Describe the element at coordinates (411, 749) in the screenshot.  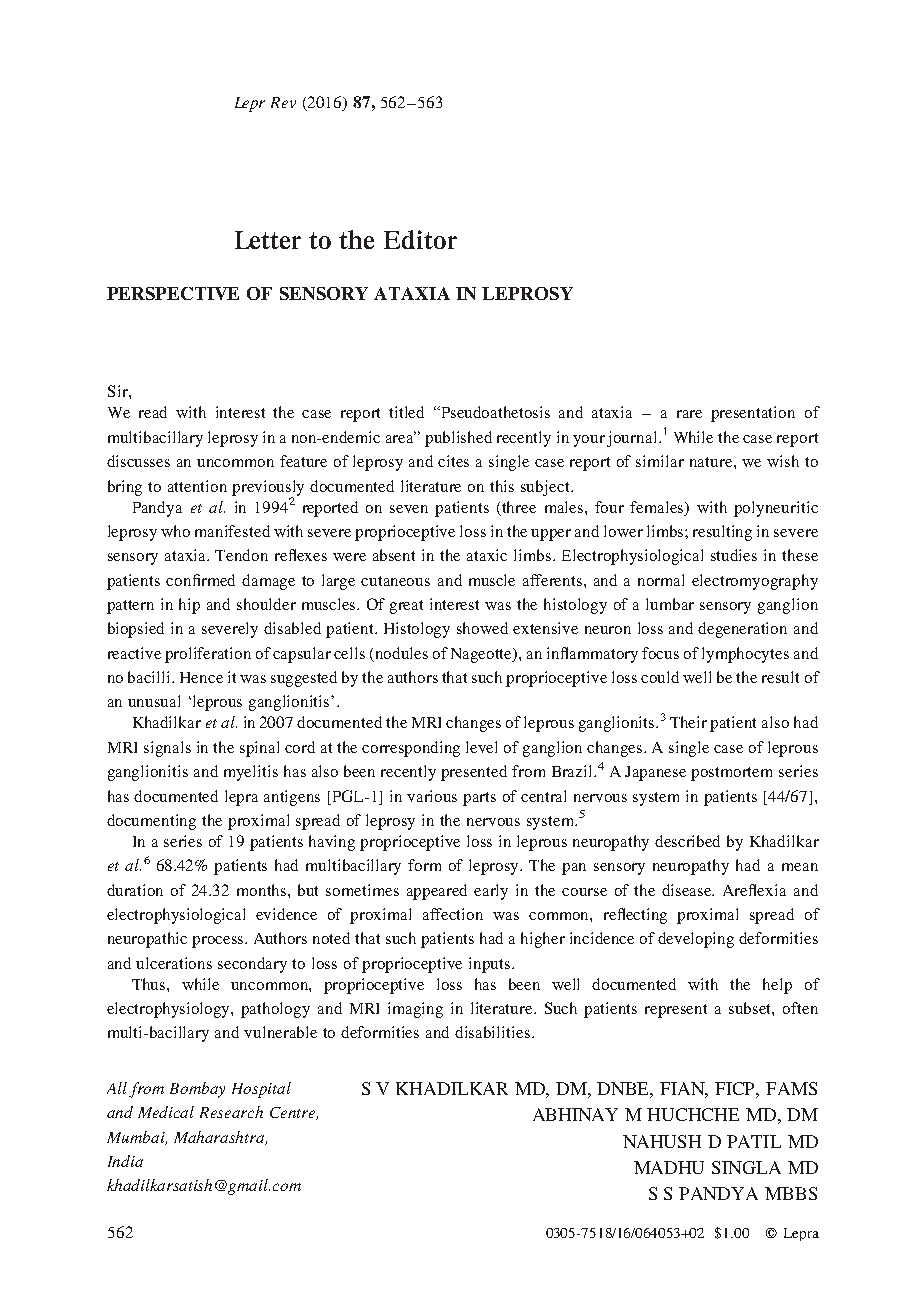
I see `corresponding` at that location.
